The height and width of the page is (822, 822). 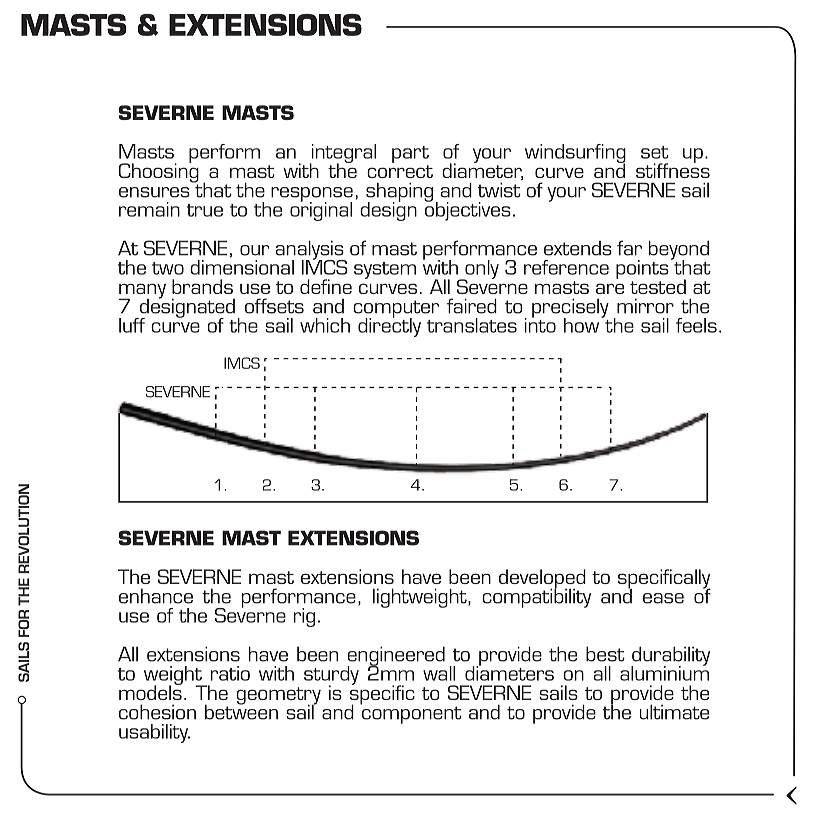 I want to click on computer, so click(x=396, y=310).
